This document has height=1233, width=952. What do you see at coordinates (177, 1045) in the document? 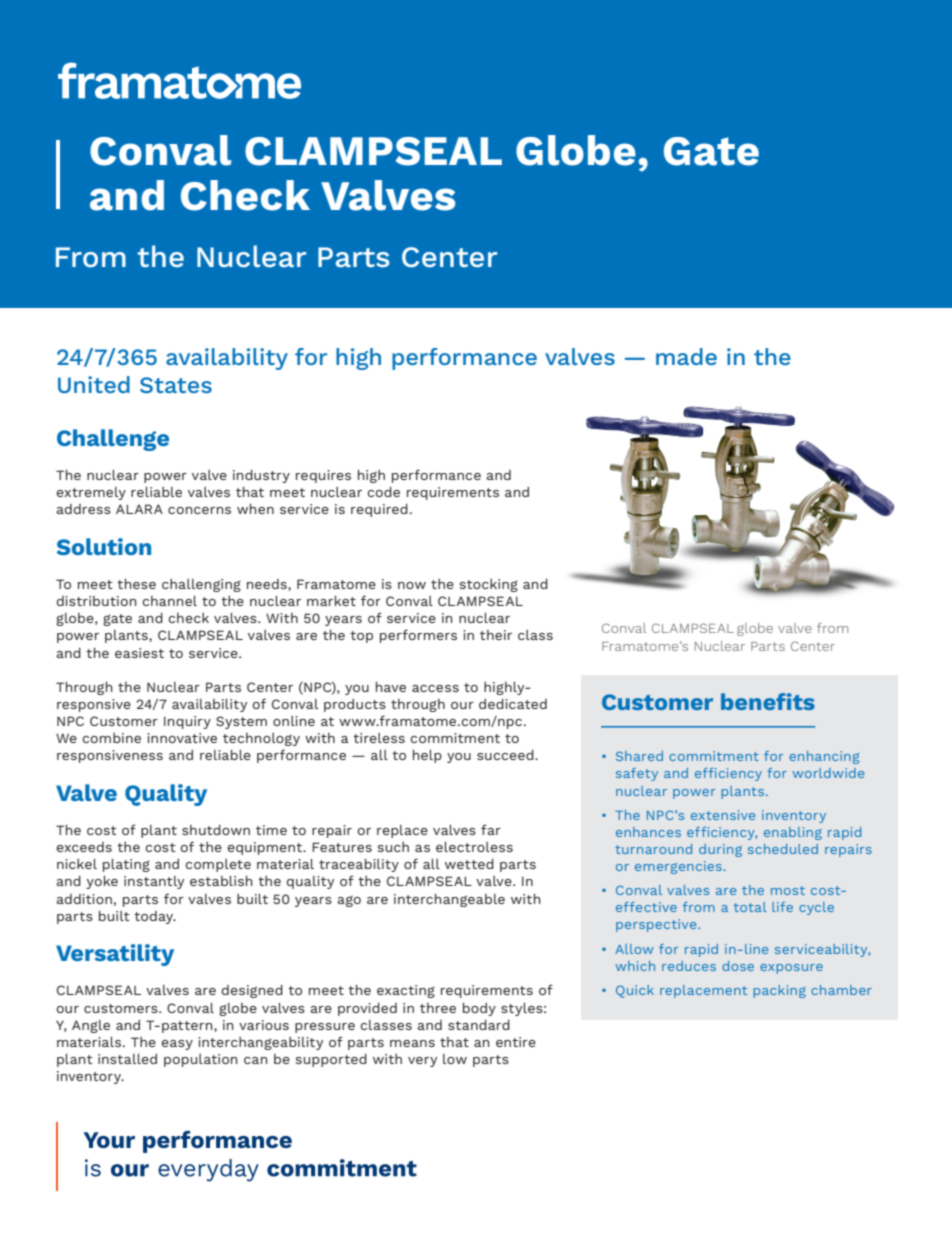
I see `easy` at bounding box center [177, 1045].
